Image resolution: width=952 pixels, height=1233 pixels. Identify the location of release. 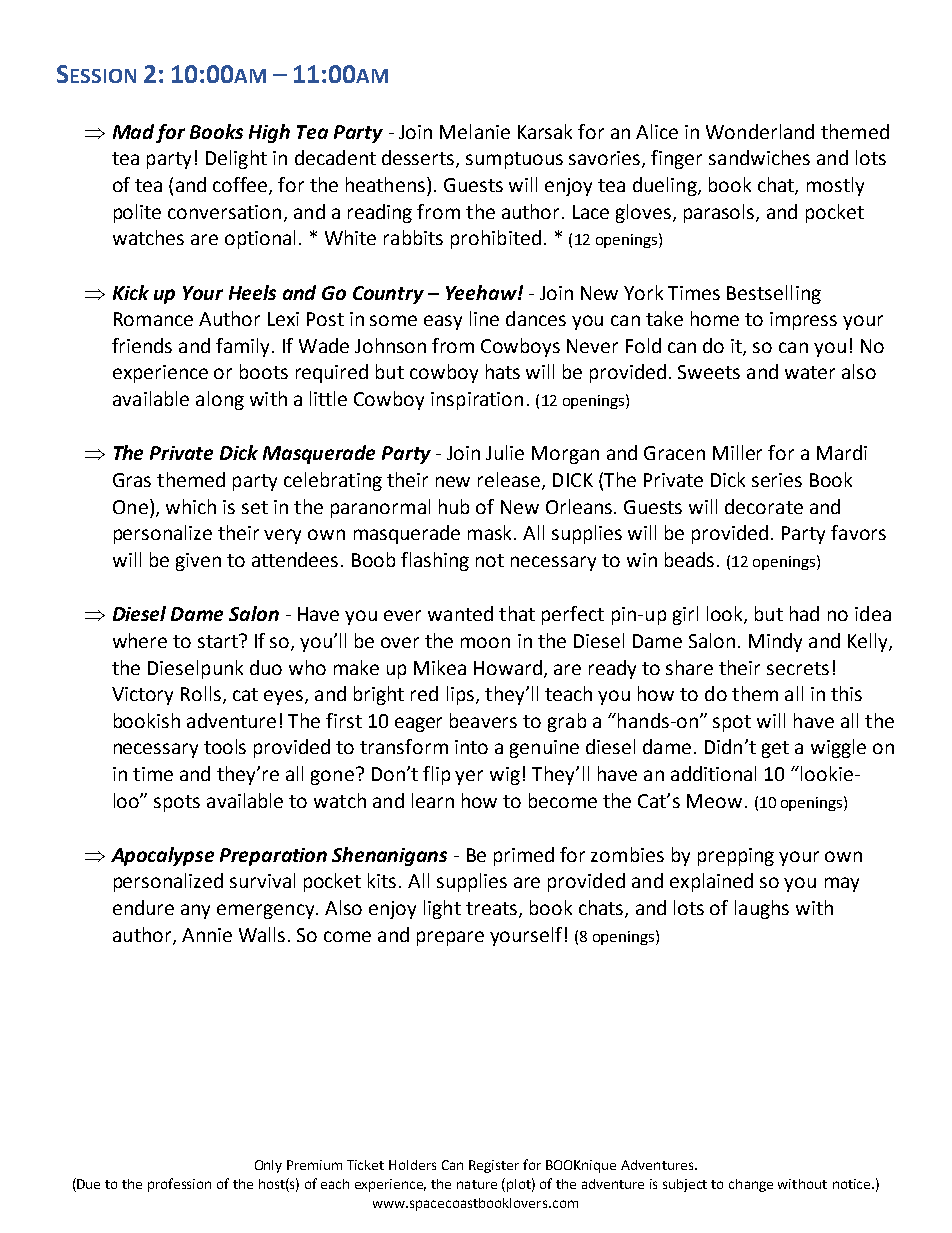
(510, 481).
